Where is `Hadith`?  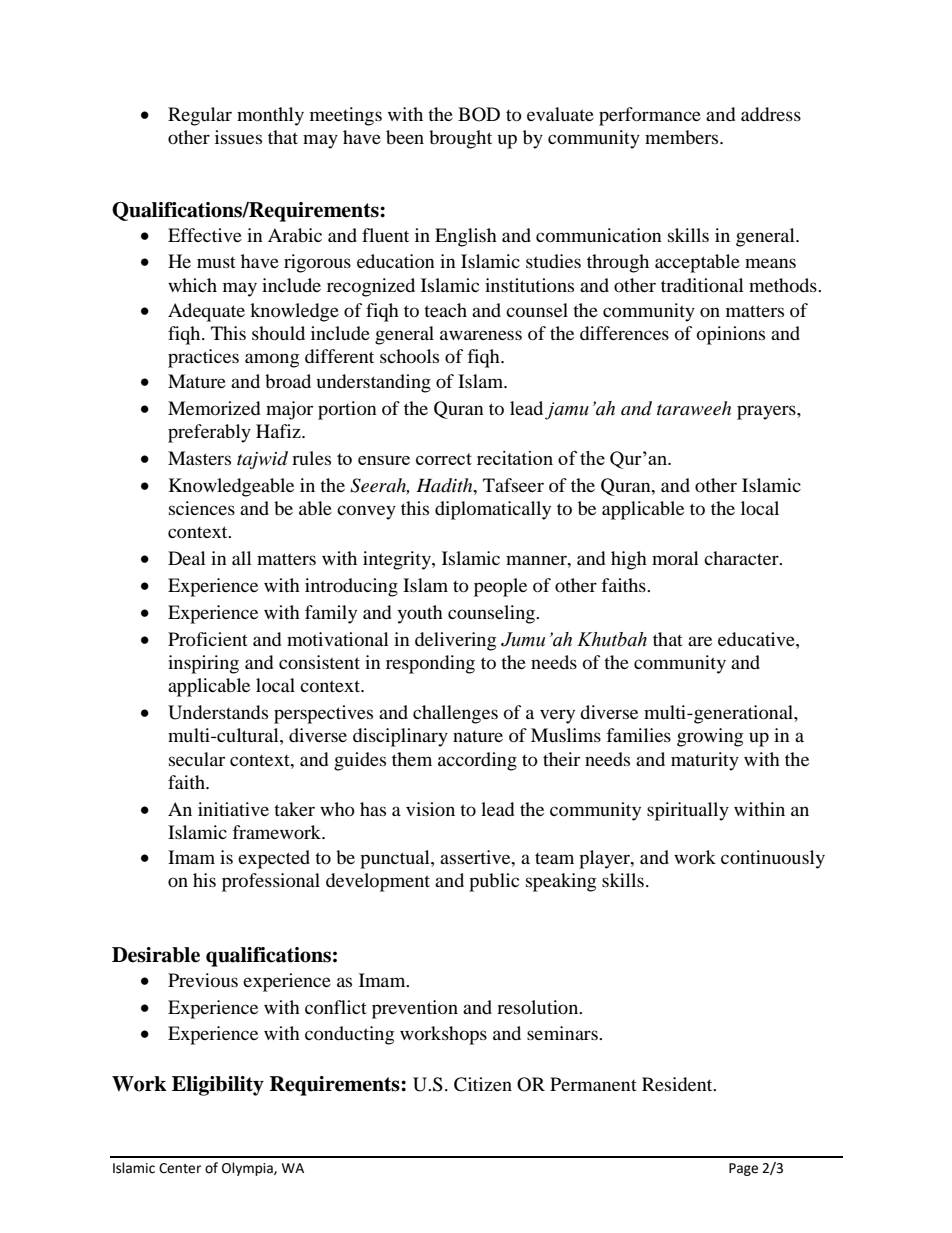
Hadith is located at coordinates (445, 485).
